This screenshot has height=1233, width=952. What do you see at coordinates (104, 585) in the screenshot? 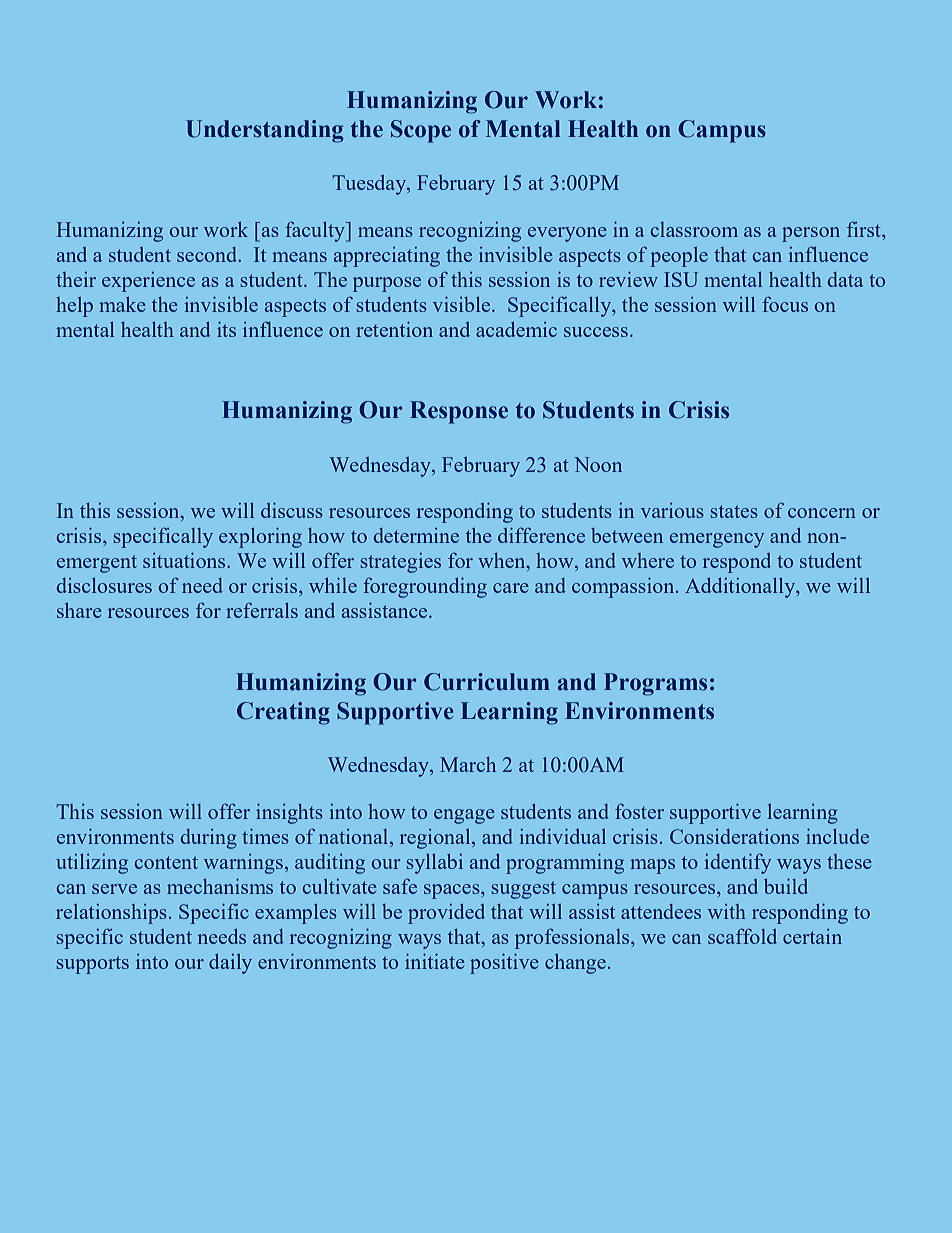
I see `disclosures` at bounding box center [104, 585].
